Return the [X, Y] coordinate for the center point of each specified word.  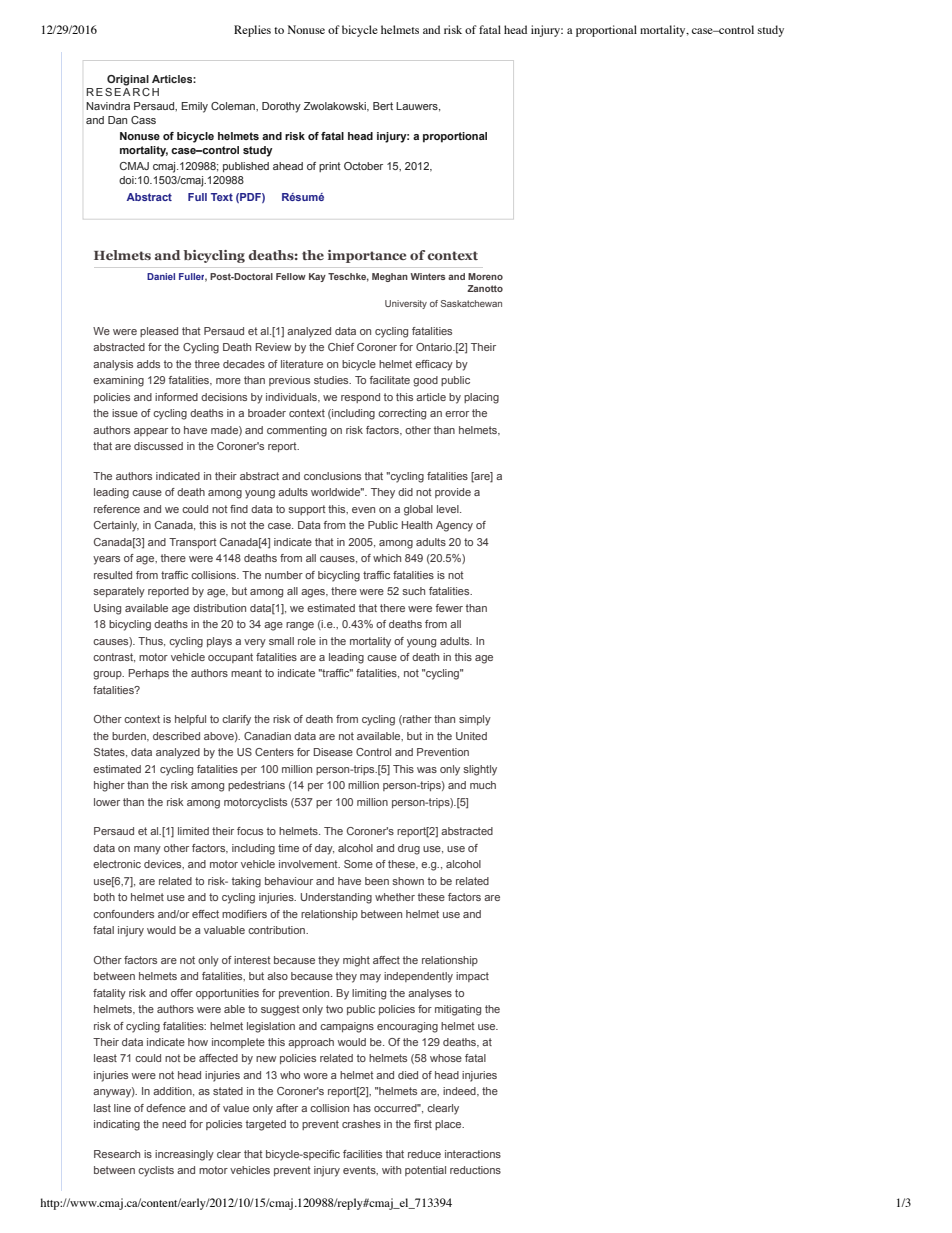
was [427, 770]
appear [151, 432]
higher [109, 786]
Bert [383, 106]
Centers [274, 752]
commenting [297, 431]
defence [166, 1108]
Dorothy [281, 107]
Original [128, 80]
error [457, 414]
